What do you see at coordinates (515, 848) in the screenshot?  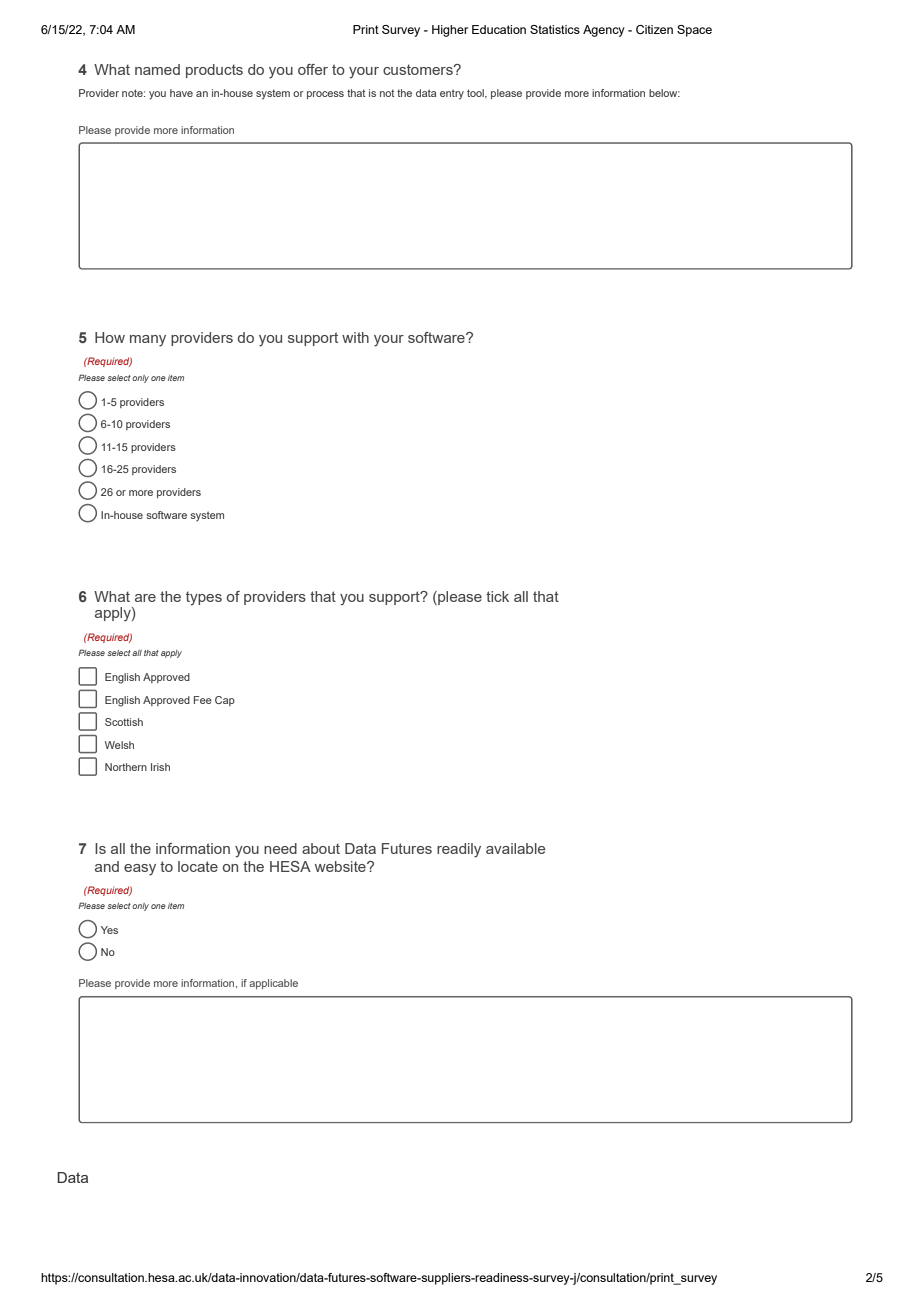 I see `available` at bounding box center [515, 848].
